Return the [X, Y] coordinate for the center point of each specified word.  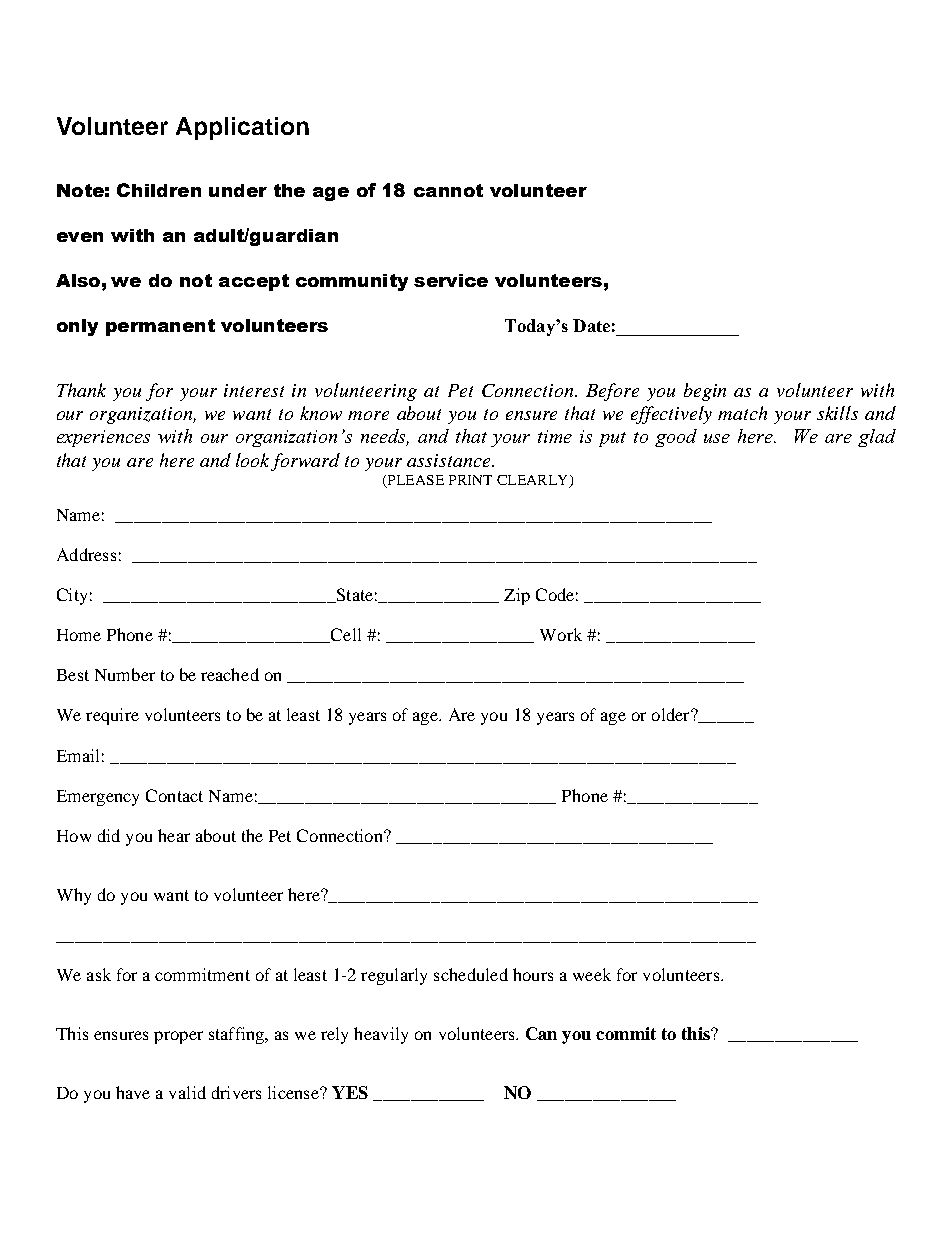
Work [561, 634]
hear [174, 835]
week [592, 974]
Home [79, 635]
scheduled [471, 974]
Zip [517, 596]
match [742, 413]
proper [178, 1037]
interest [254, 390]
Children [159, 190]
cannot [448, 190]
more [368, 415]
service [451, 280]
